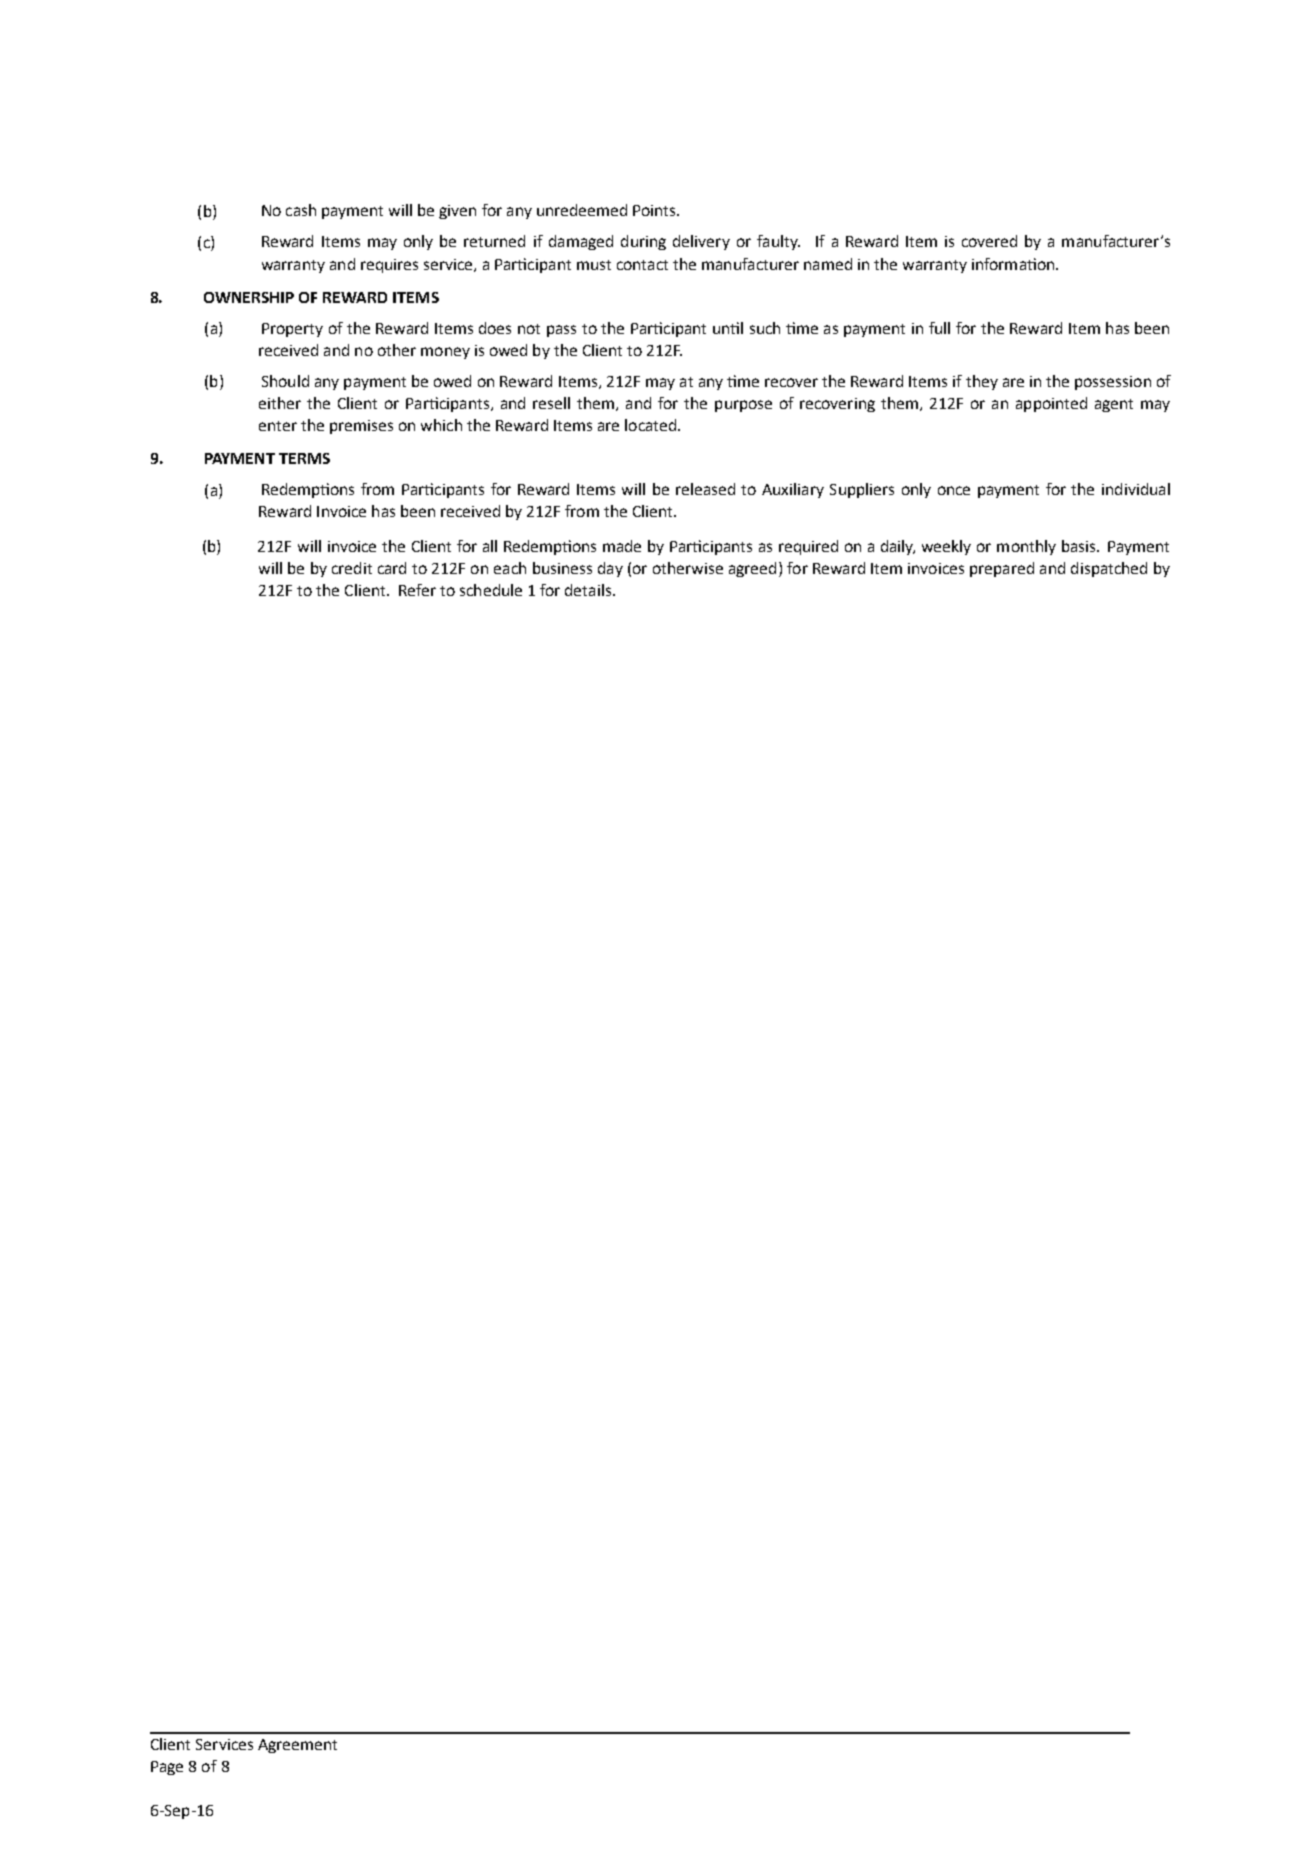 The width and height of the screenshot is (1314, 1860). Describe the element at coordinates (392, 568) in the screenshot. I see `card` at that location.
